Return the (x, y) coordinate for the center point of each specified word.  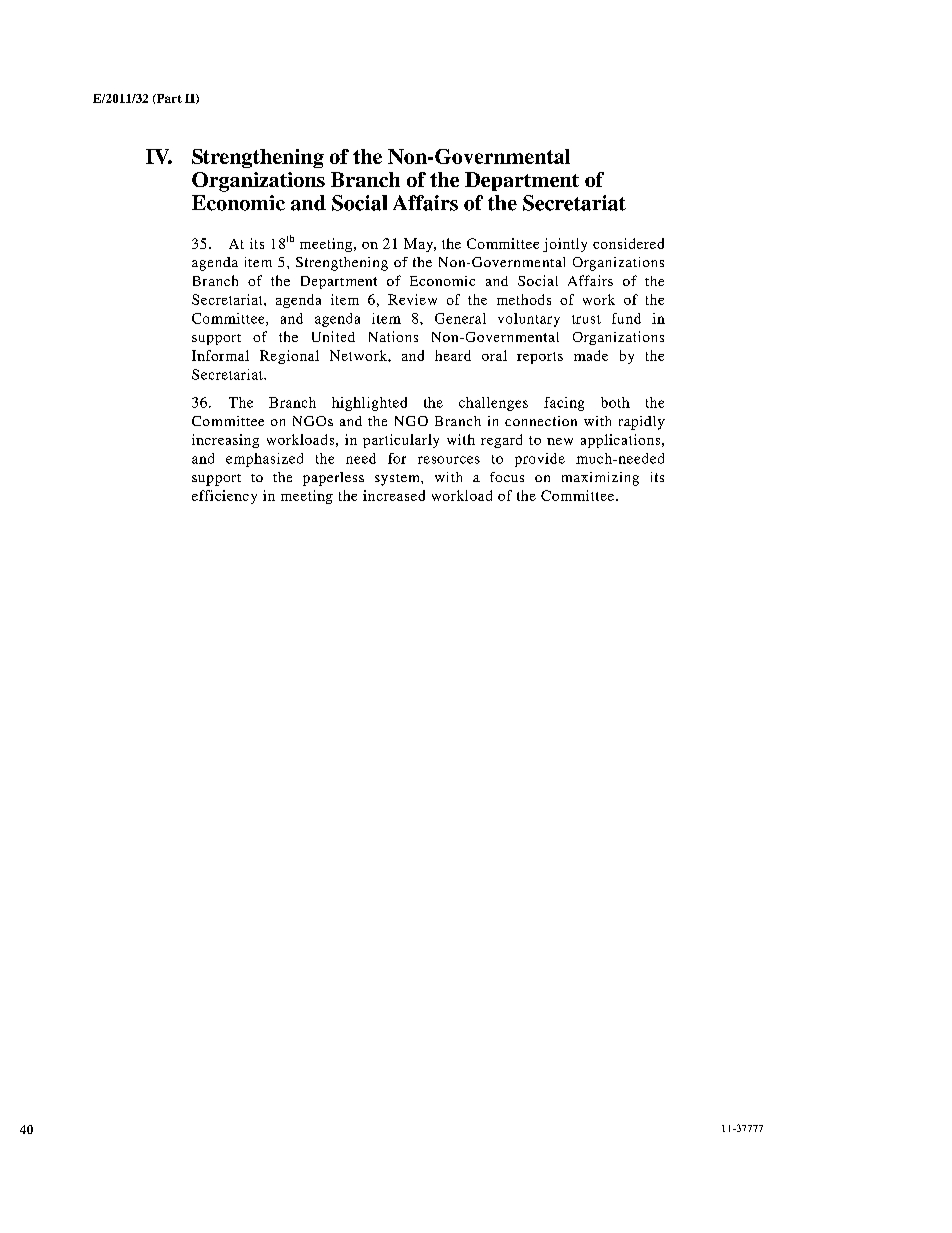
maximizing (600, 479)
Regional (289, 357)
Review (412, 299)
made (591, 355)
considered (628, 243)
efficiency (224, 497)
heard (453, 355)
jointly (565, 245)
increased (394, 495)
